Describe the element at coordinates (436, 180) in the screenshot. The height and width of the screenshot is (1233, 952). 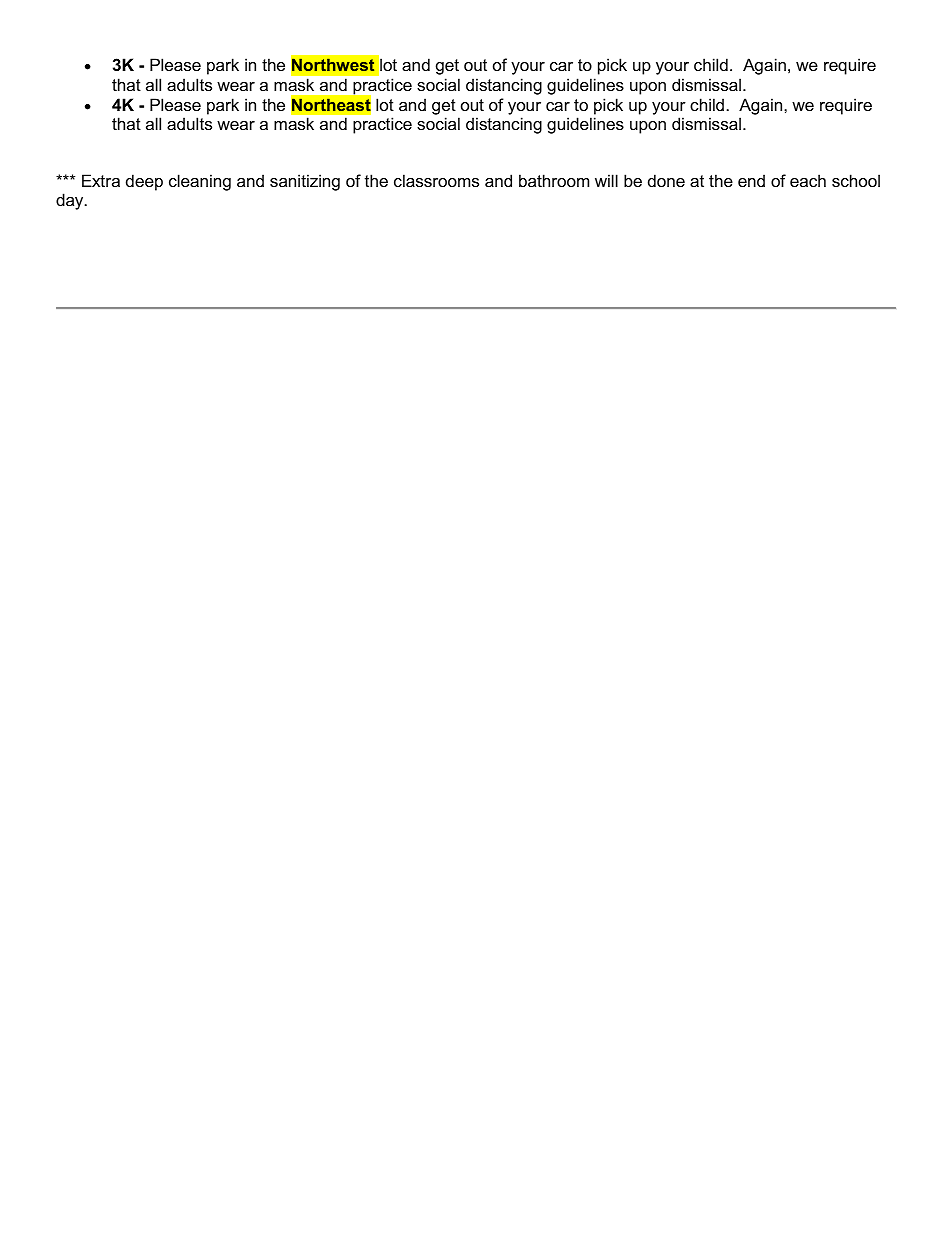
I see `classrooms` at that location.
